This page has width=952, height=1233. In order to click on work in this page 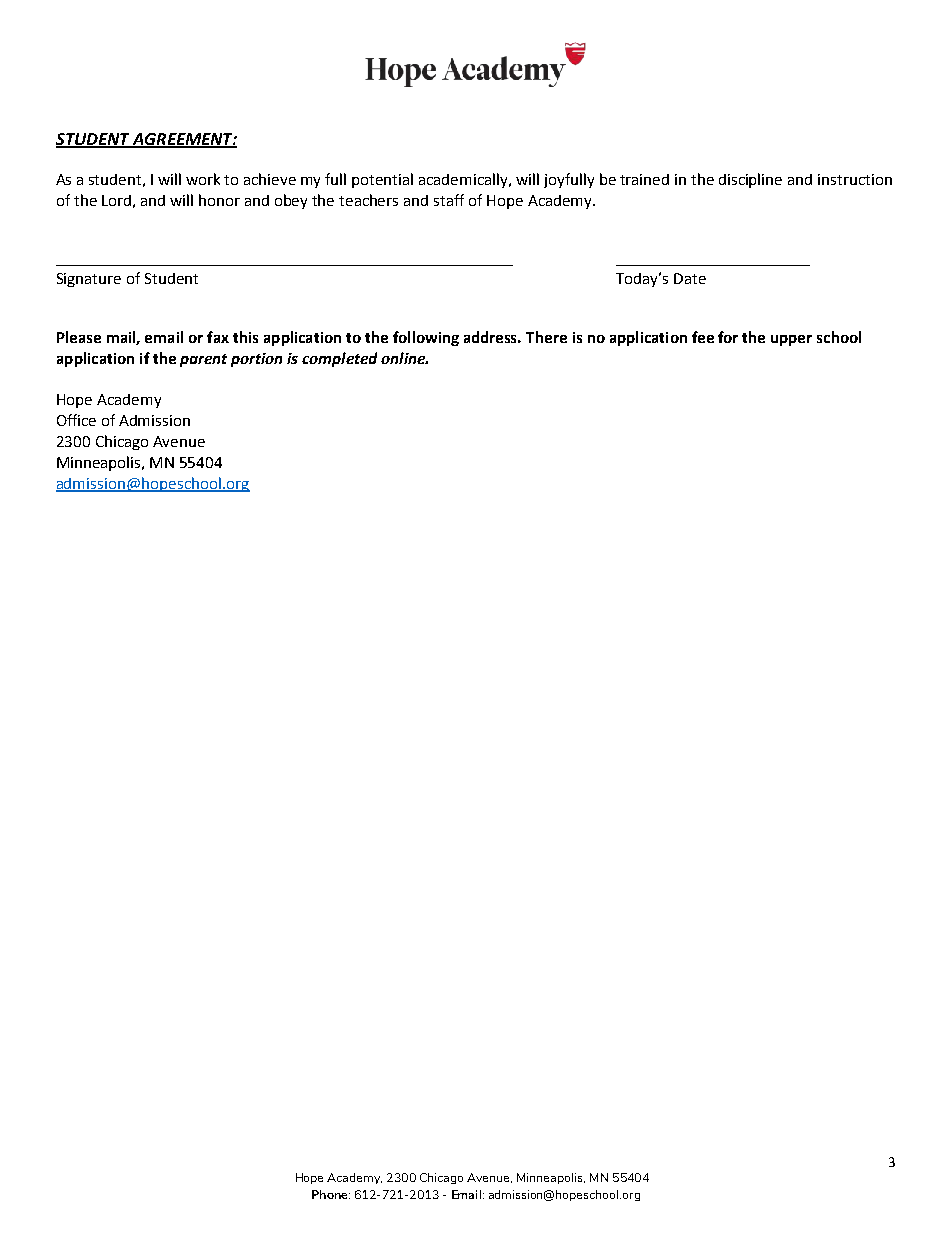, I will do `click(203, 179)`.
